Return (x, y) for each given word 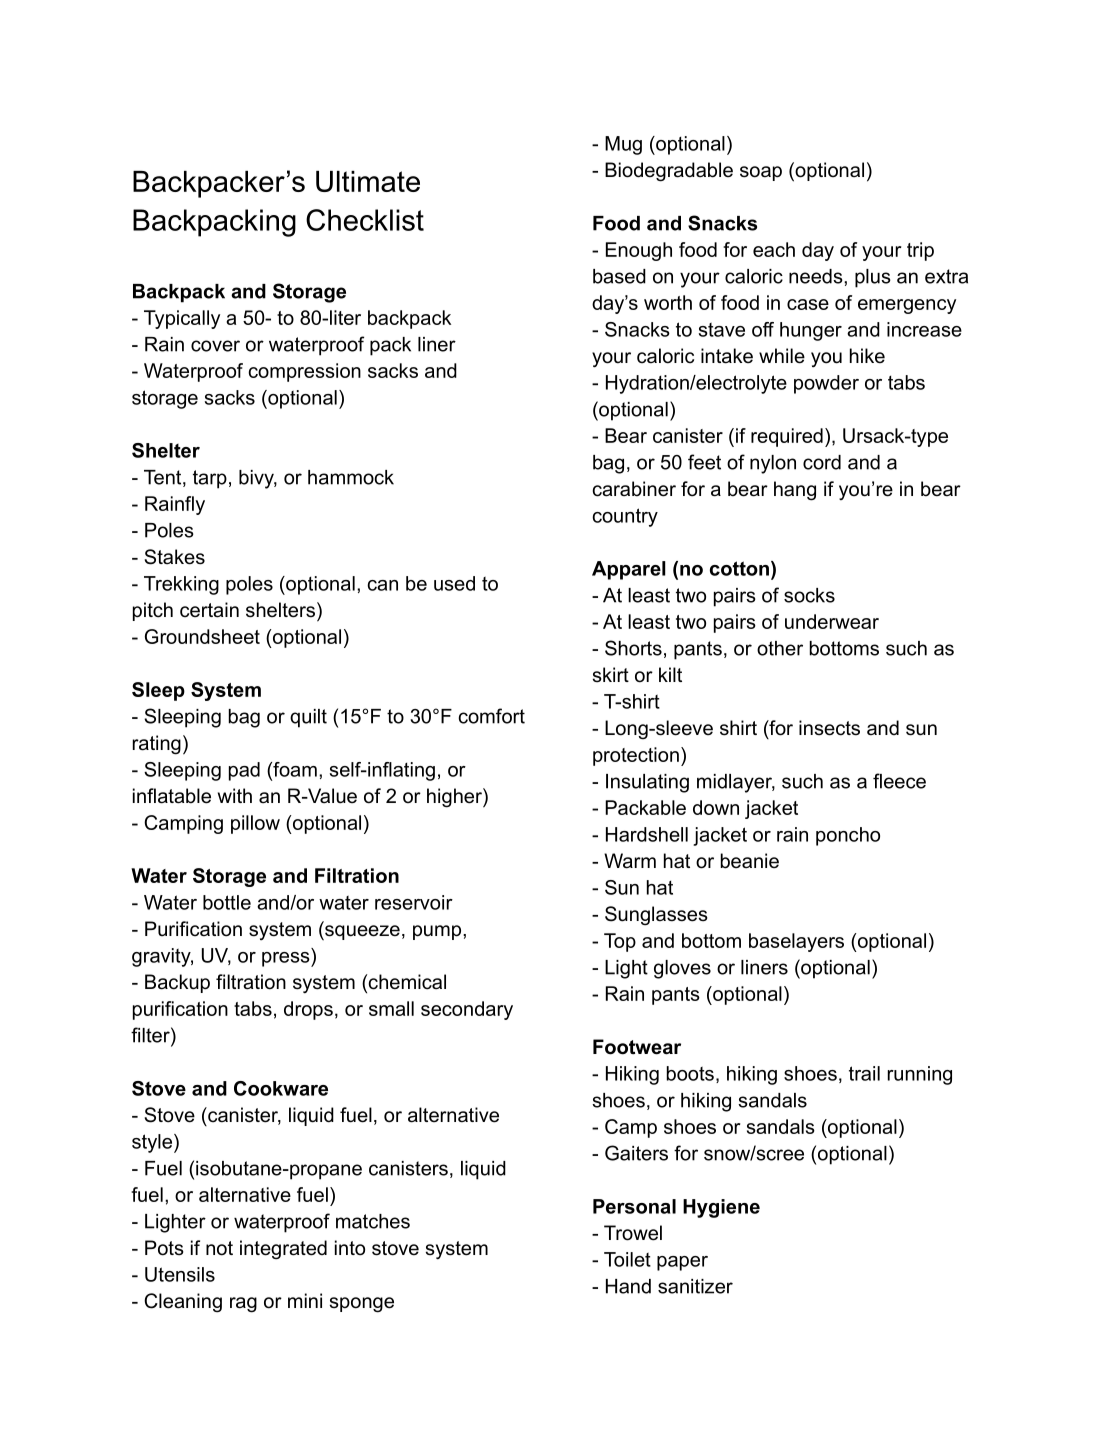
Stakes (175, 557)
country (625, 517)
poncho (848, 836)
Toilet (627, 1259)
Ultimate (368, 181)
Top (620, 942)
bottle (227, 902)
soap (761, 173)
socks (809, 595)
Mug (623, 145)
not (219, 1248)
